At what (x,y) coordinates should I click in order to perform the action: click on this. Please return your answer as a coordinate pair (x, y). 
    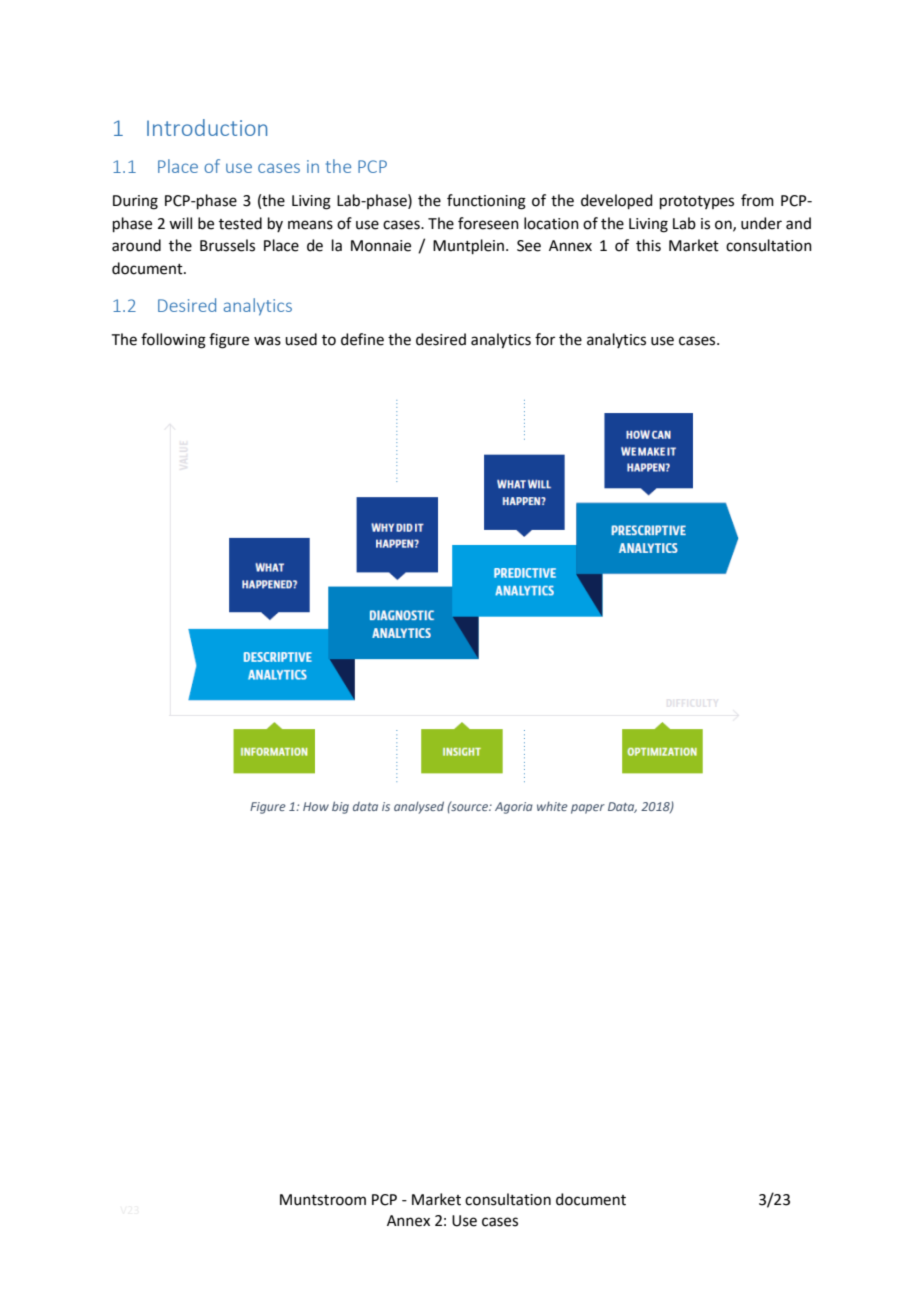
    Looking at the image, I should click on (648, 245).
